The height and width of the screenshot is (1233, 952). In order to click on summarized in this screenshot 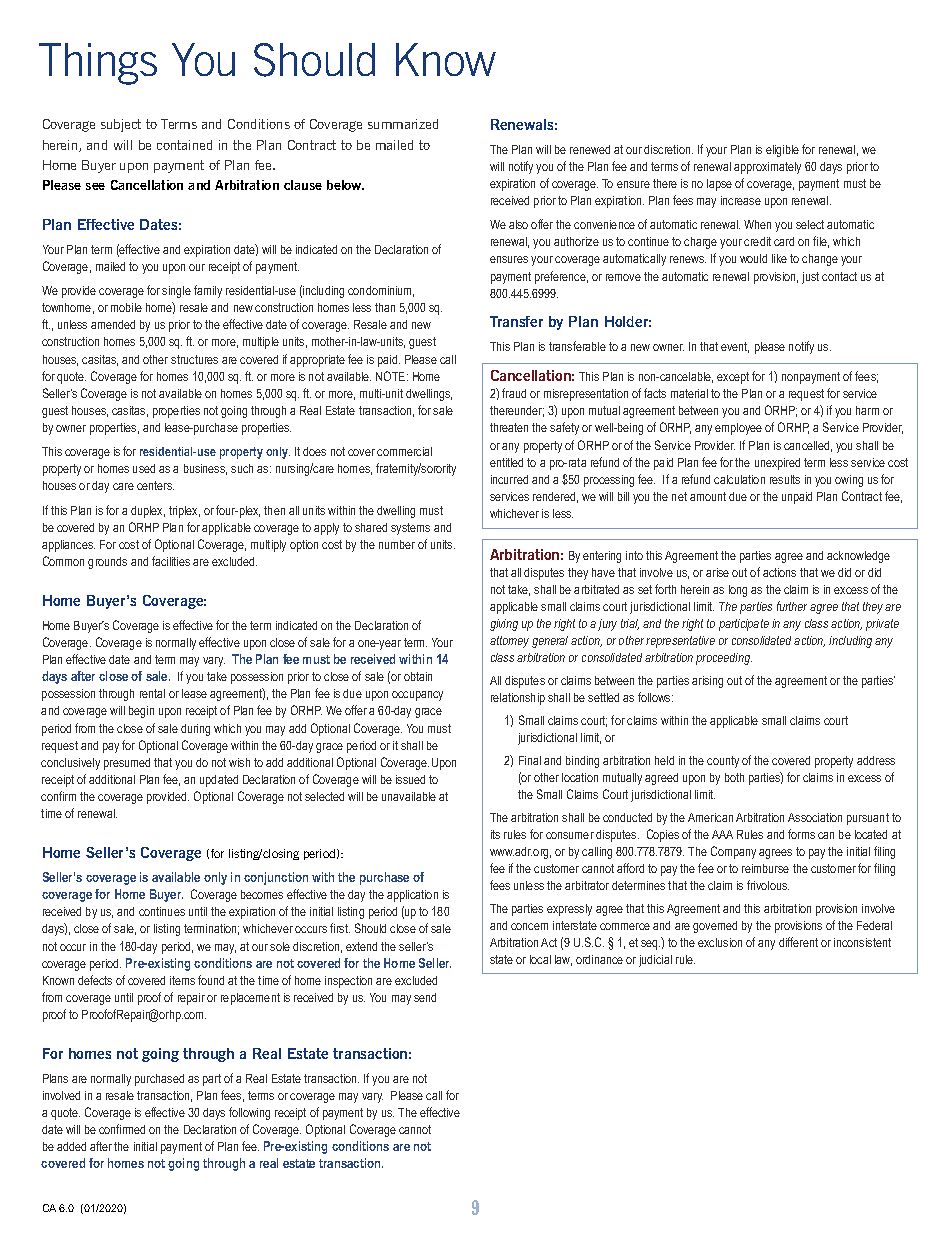, I will do `click(403, 124)`.
